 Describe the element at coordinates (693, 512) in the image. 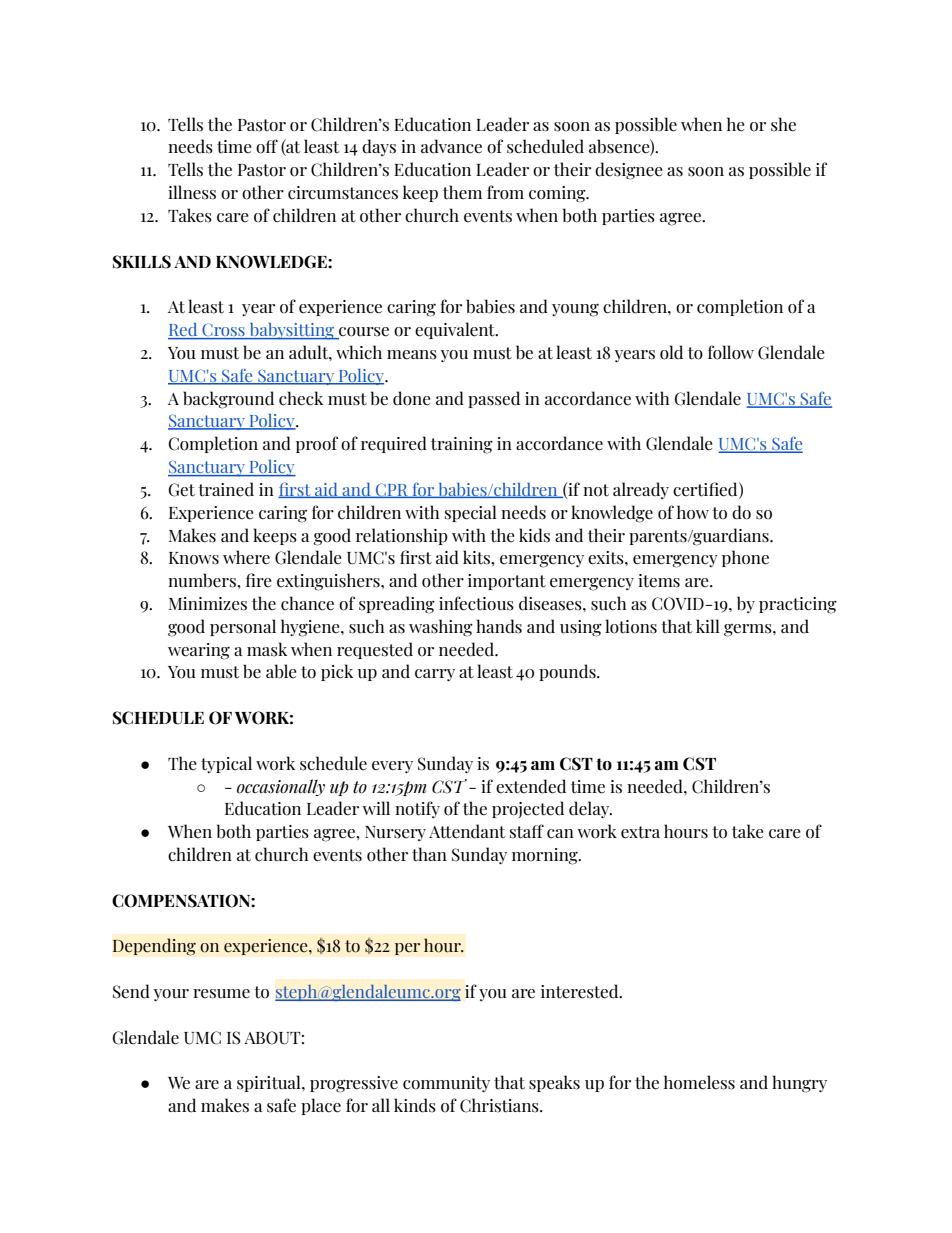

I see `how` at that location.
